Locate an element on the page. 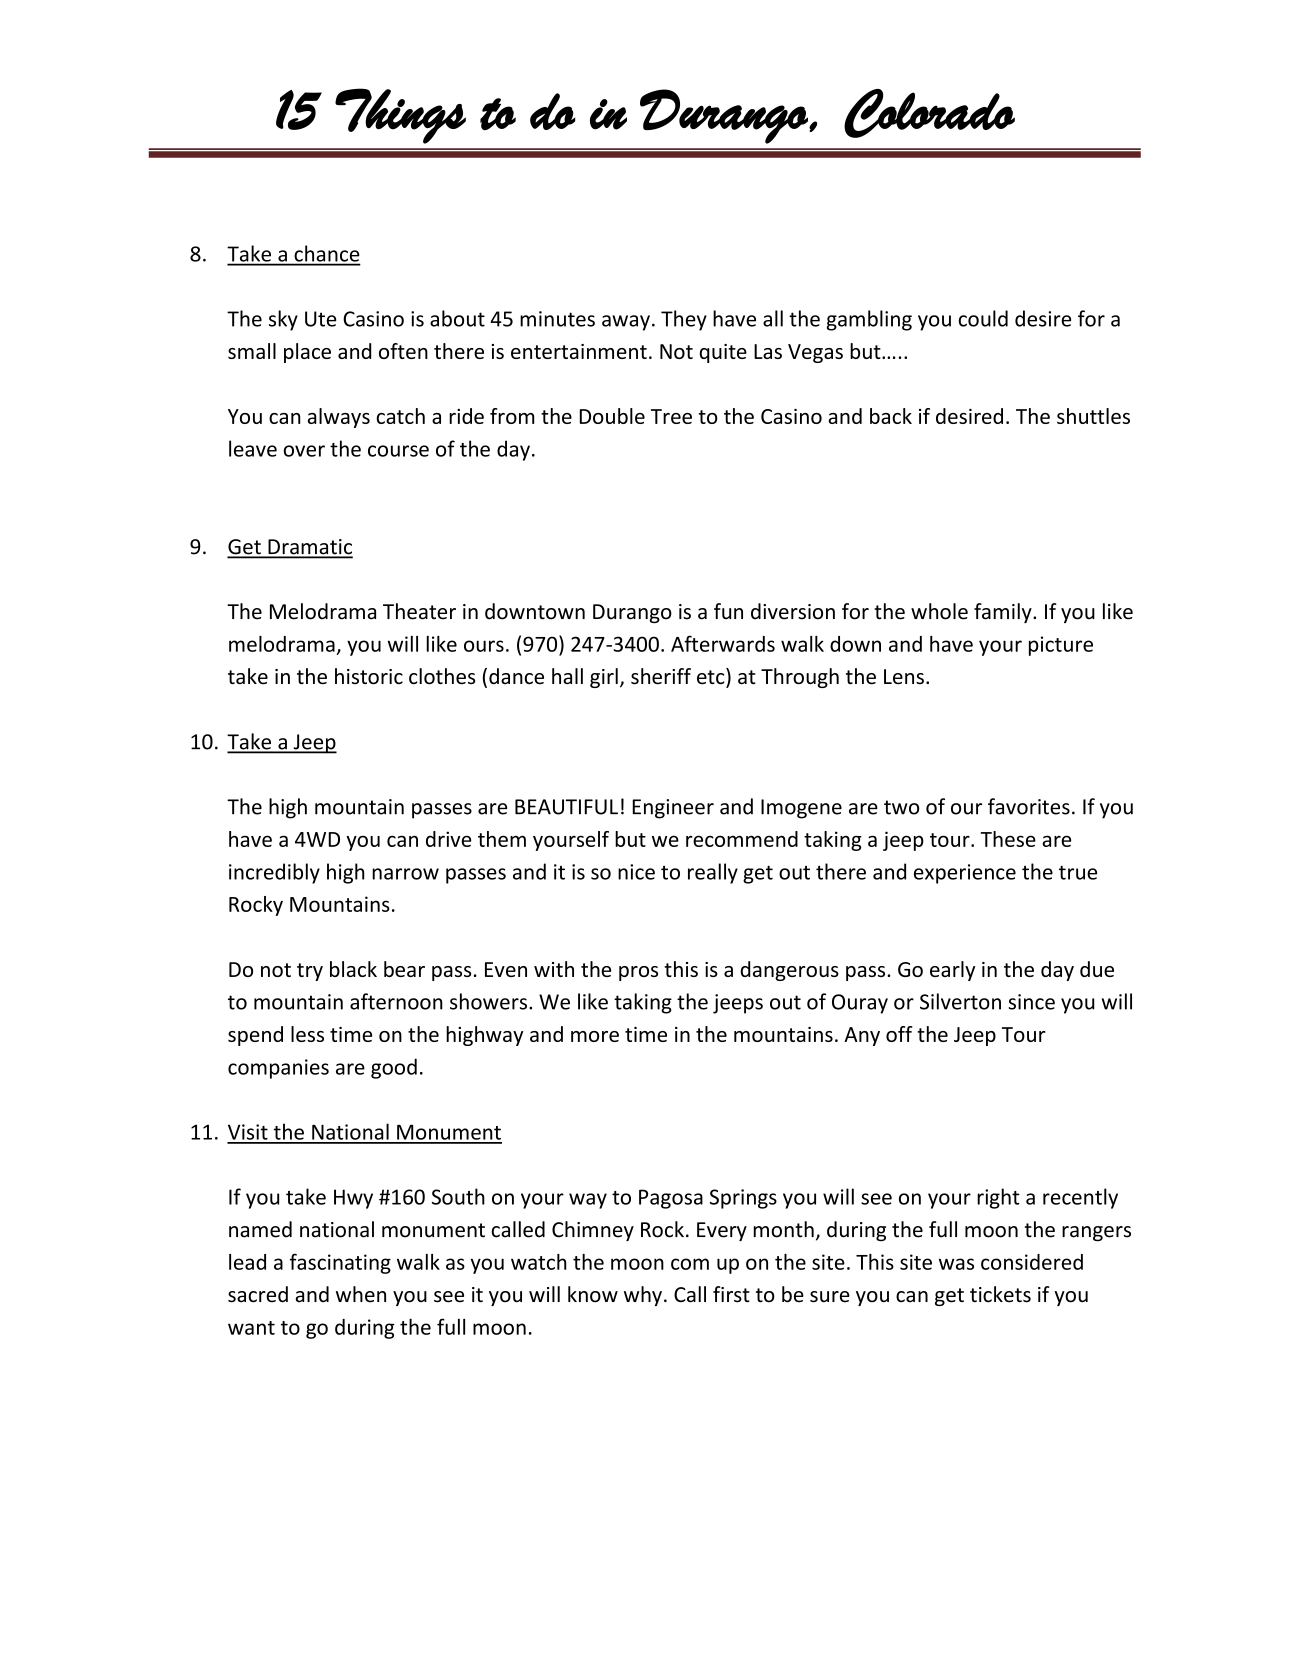  when is located at coordinates (361, 1294).
